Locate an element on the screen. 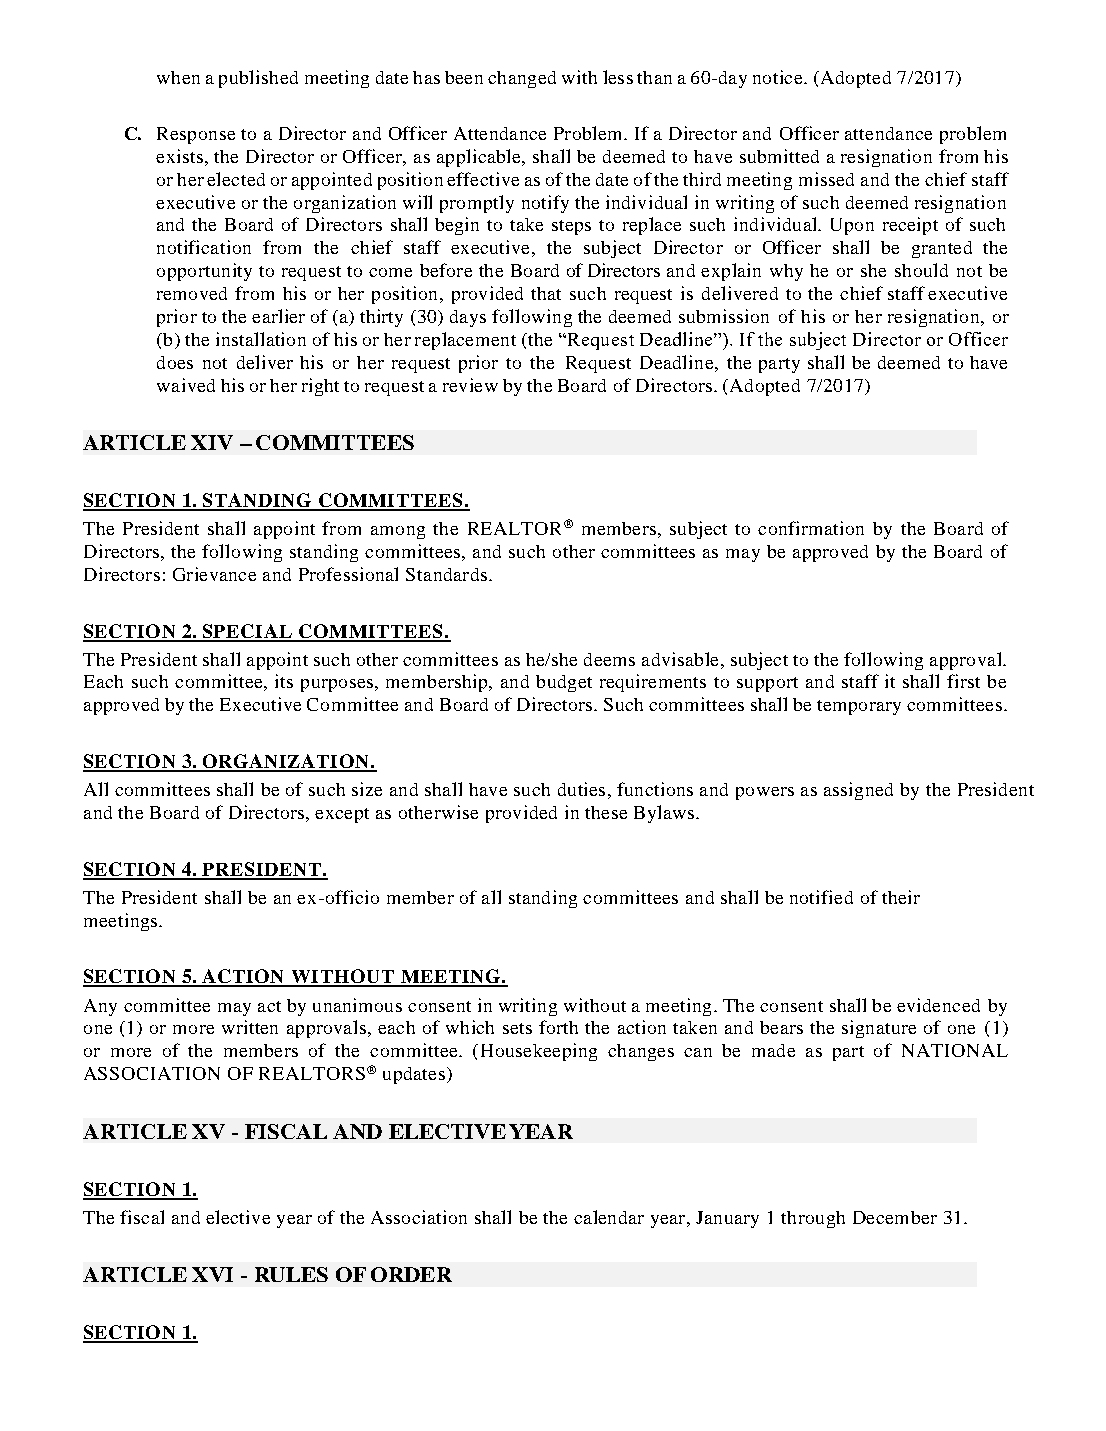 This screenshot has height=1431, width=1106. temporary is located at coordinates (859, 707).
